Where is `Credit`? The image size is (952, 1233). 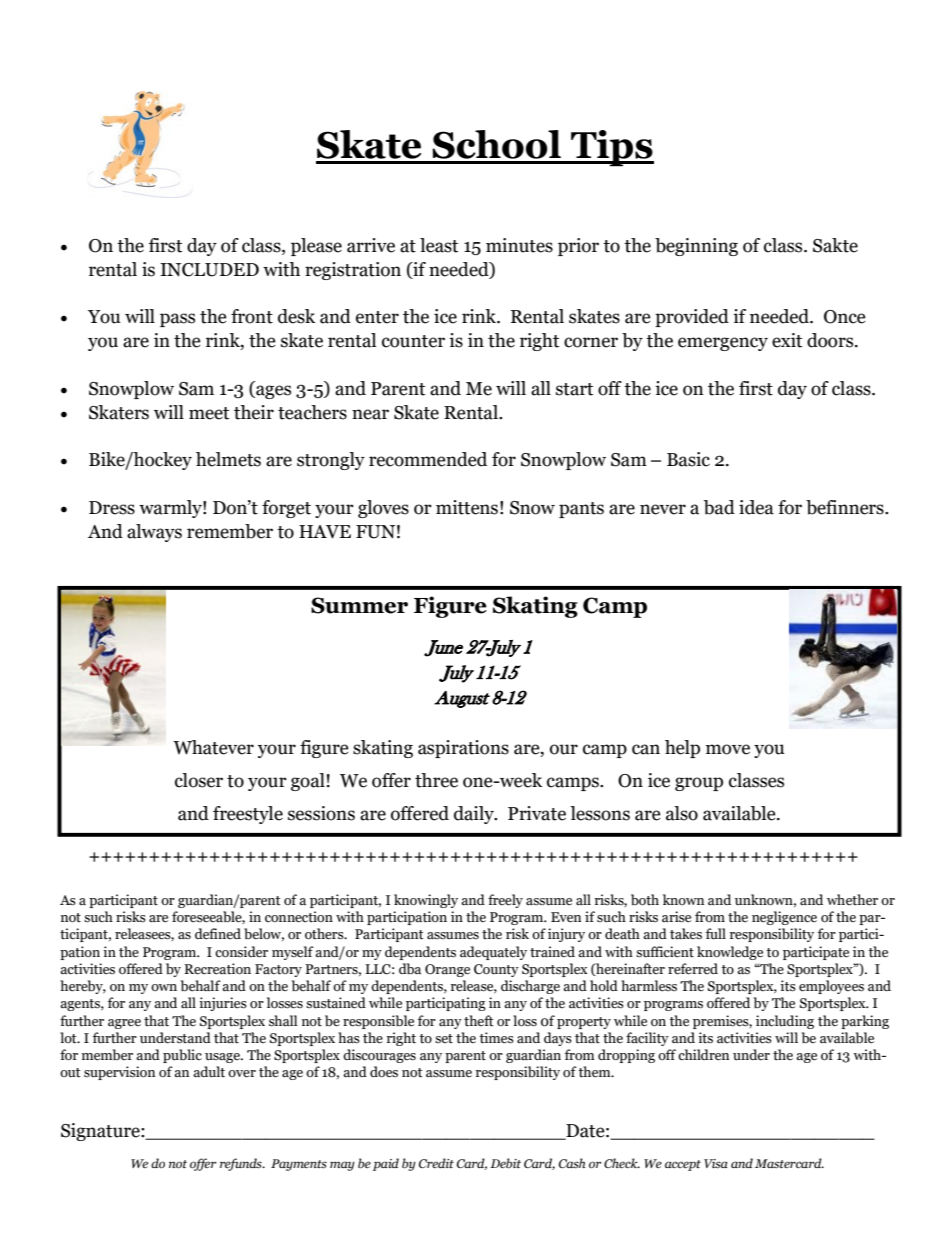 Credit is located at coordinates (436, 1163).
